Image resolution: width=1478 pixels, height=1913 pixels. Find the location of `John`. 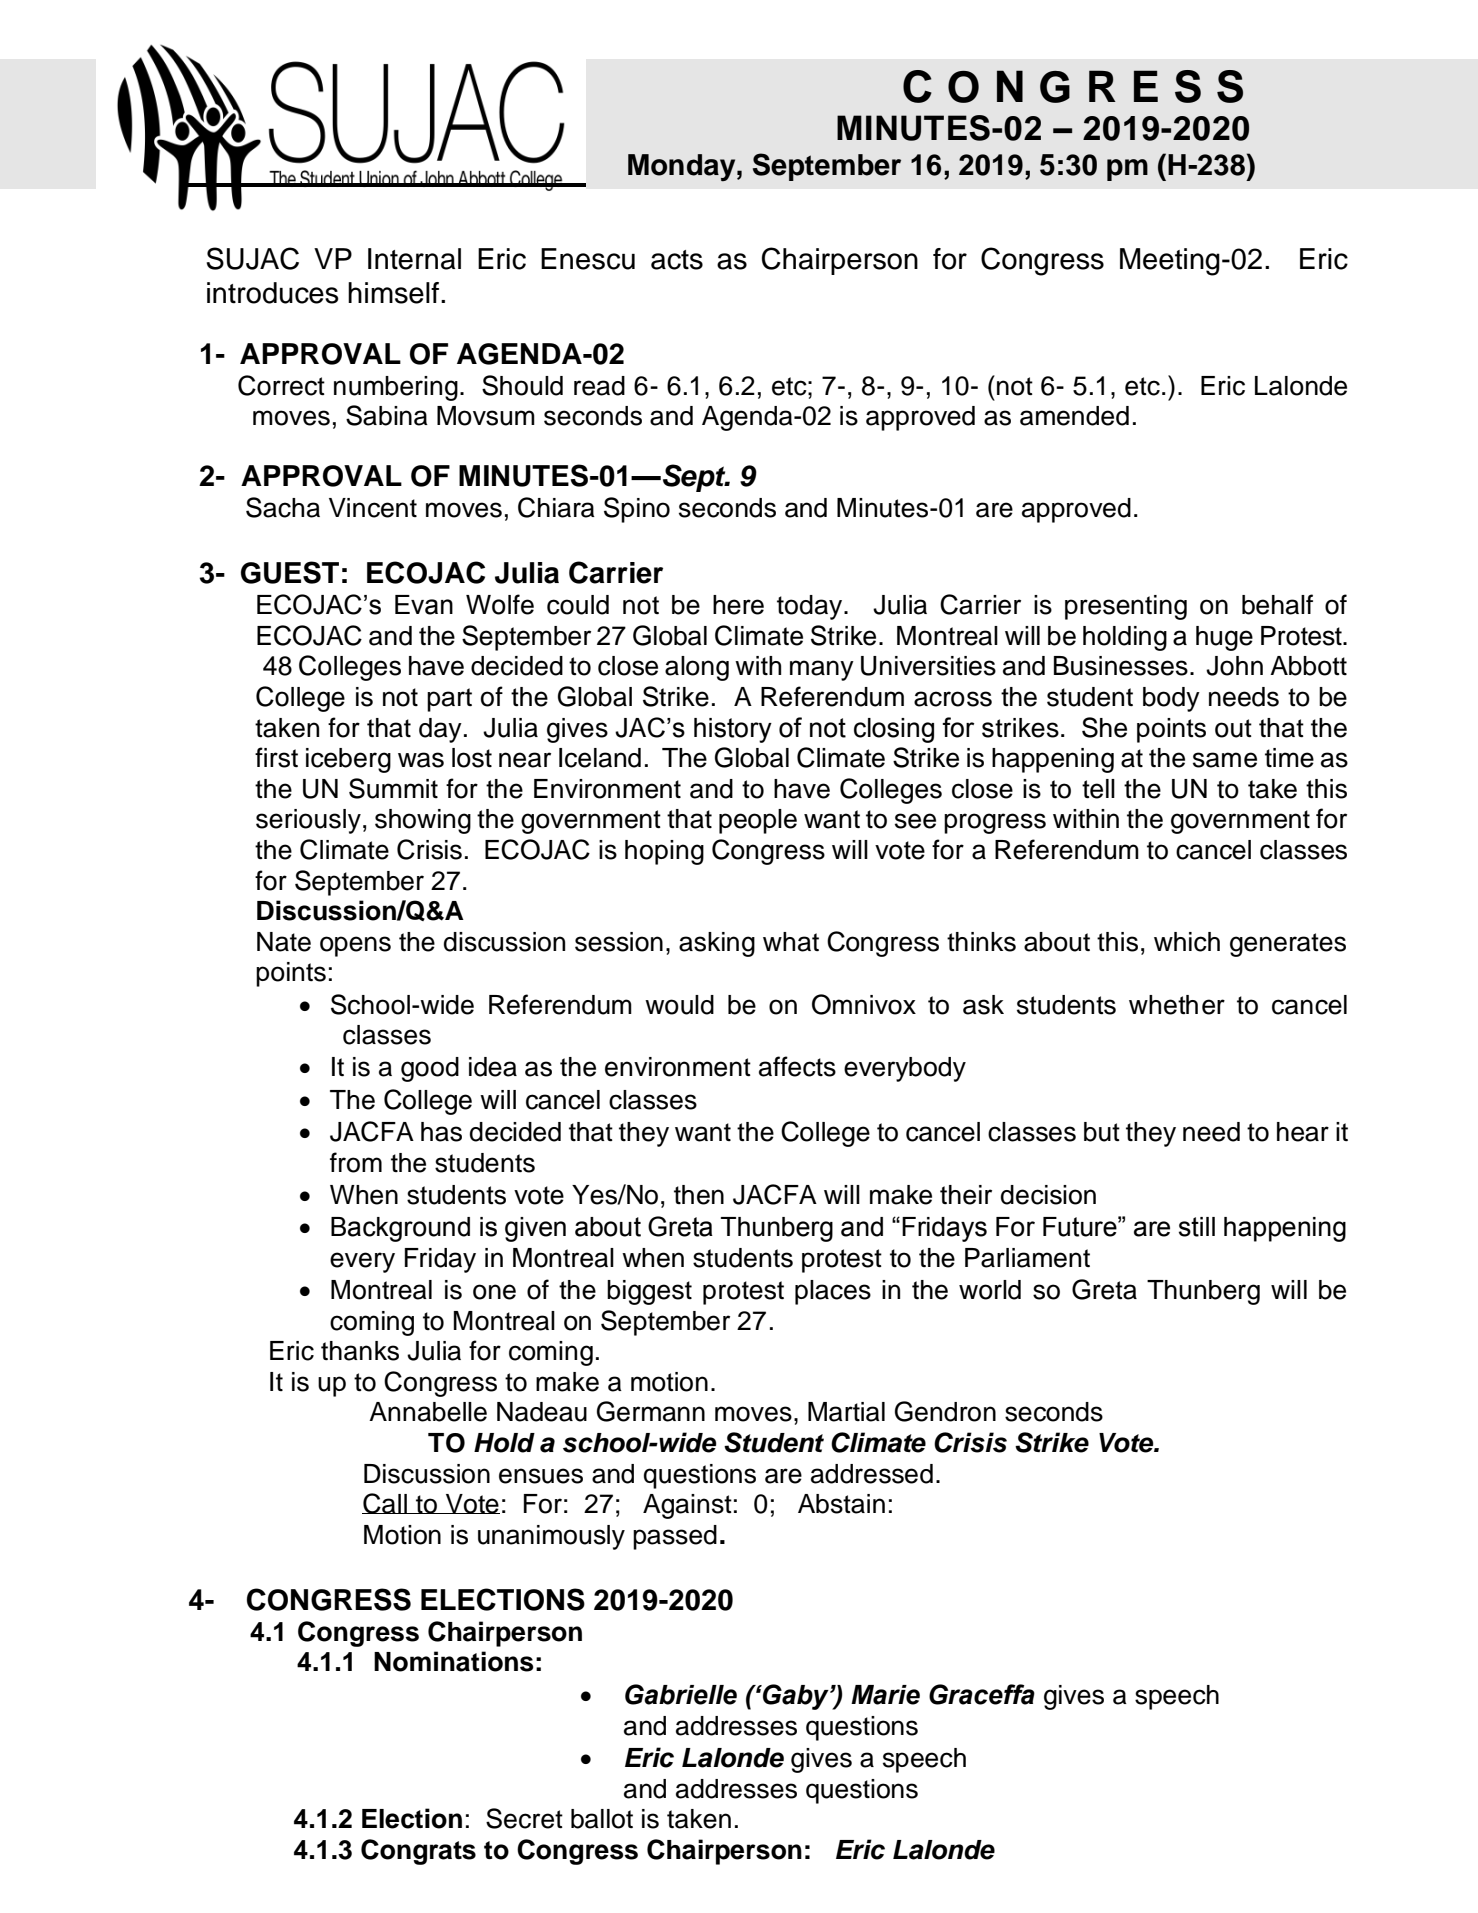

John is located at coordinates (1234, 666).
